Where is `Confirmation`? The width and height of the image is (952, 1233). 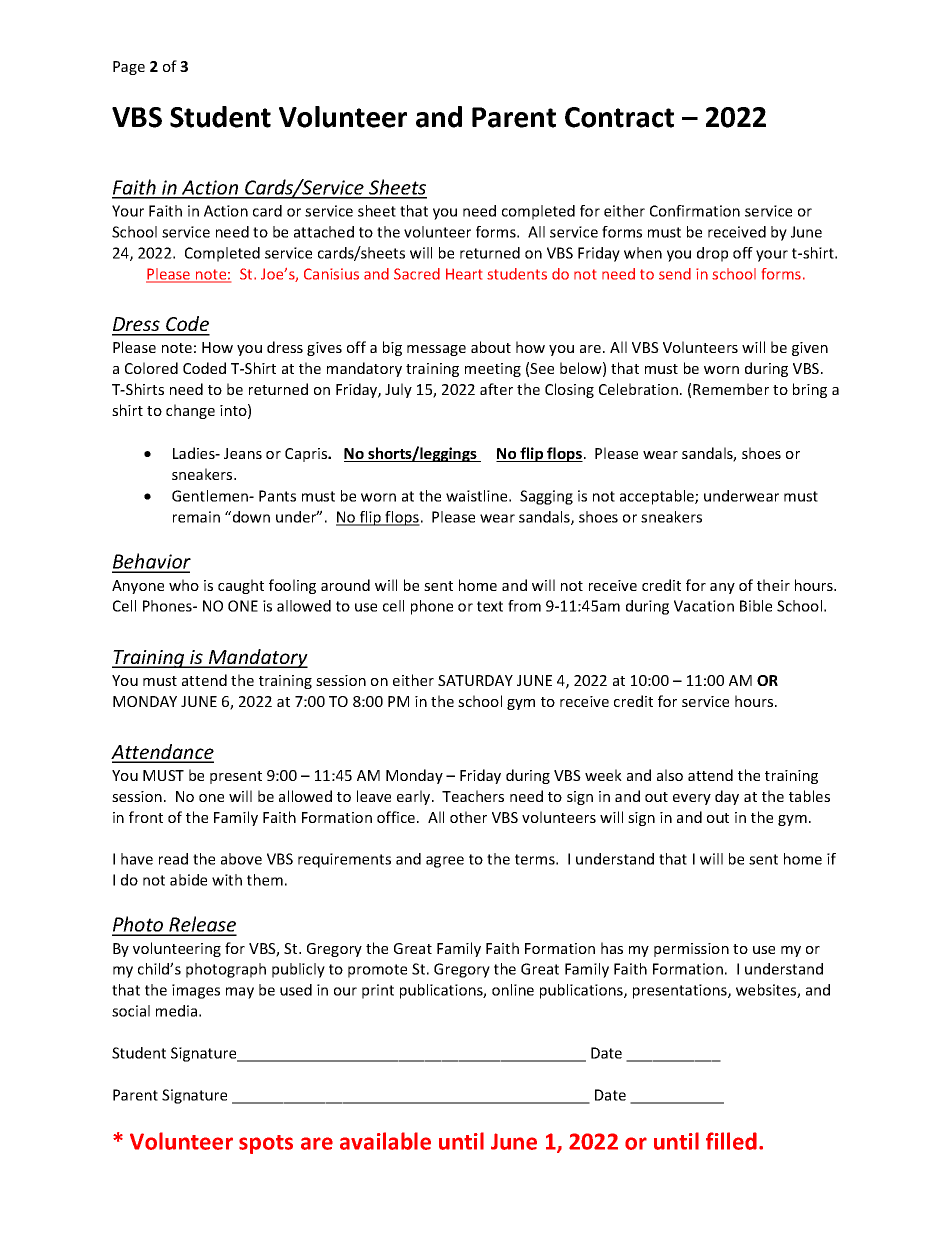 Confirmation is located at coordinates (695, 211).
